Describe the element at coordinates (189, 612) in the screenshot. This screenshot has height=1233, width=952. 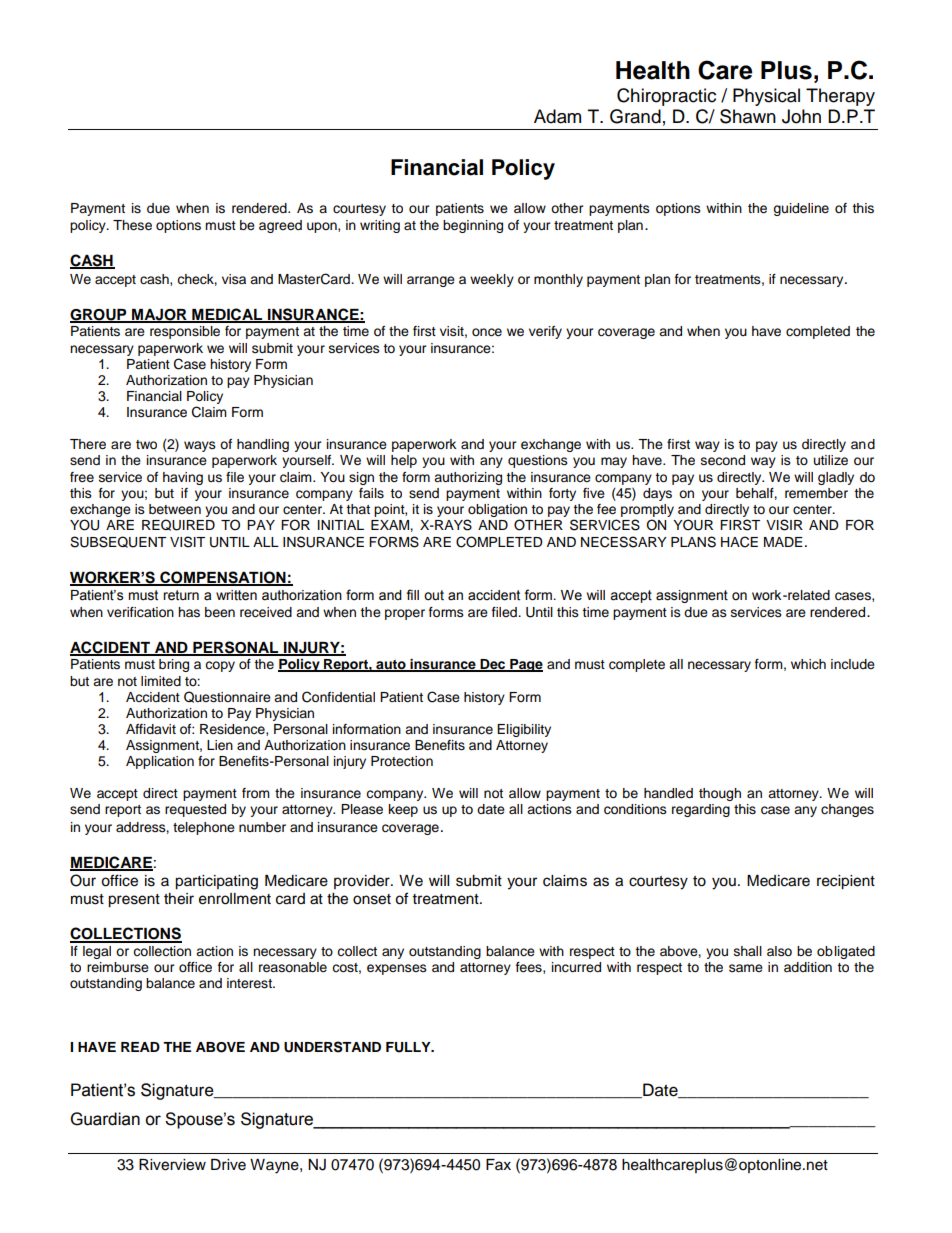
I see `has` at that location.
